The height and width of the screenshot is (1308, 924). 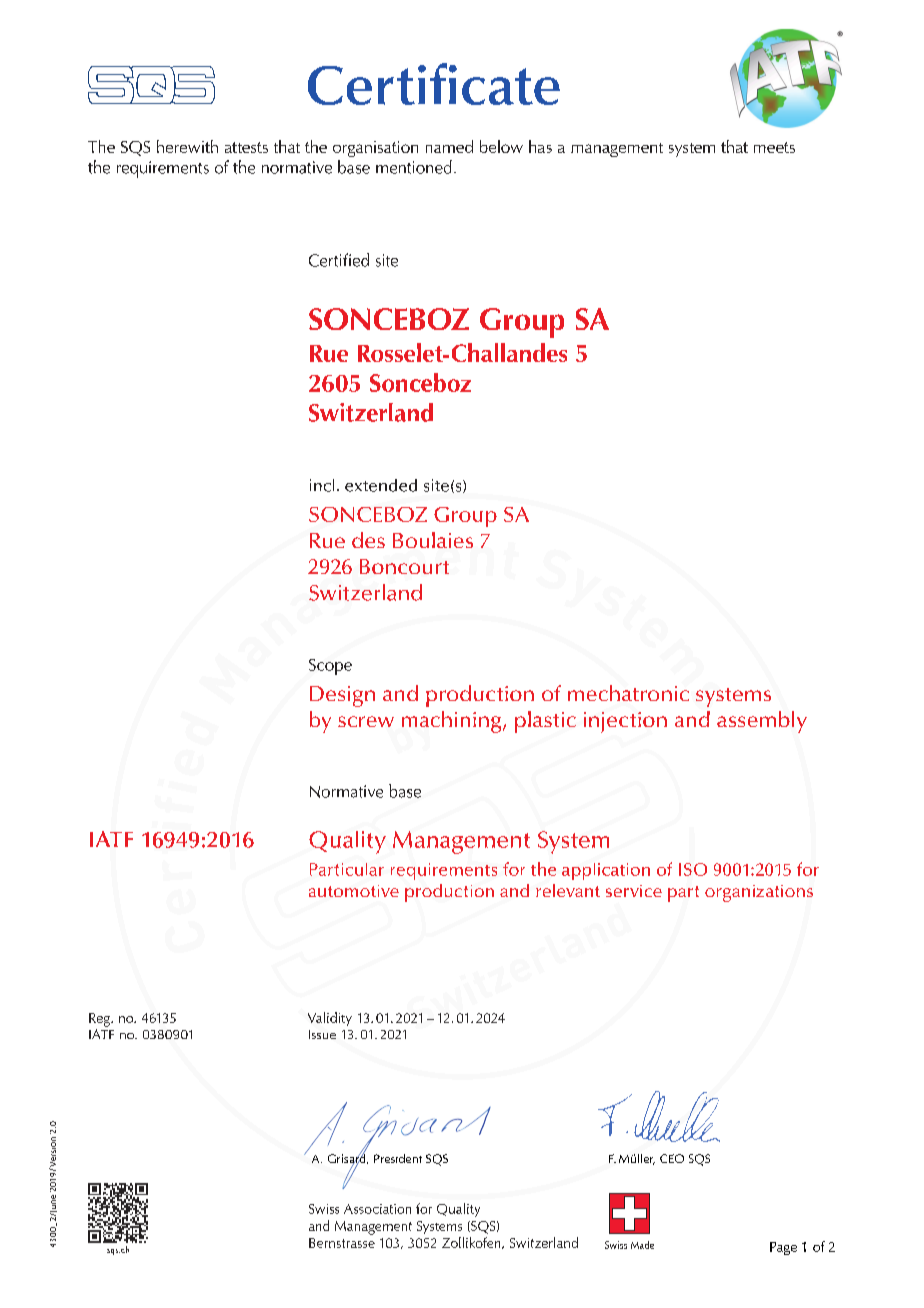 I want to click on herewith, so click(x=187, y=146).
